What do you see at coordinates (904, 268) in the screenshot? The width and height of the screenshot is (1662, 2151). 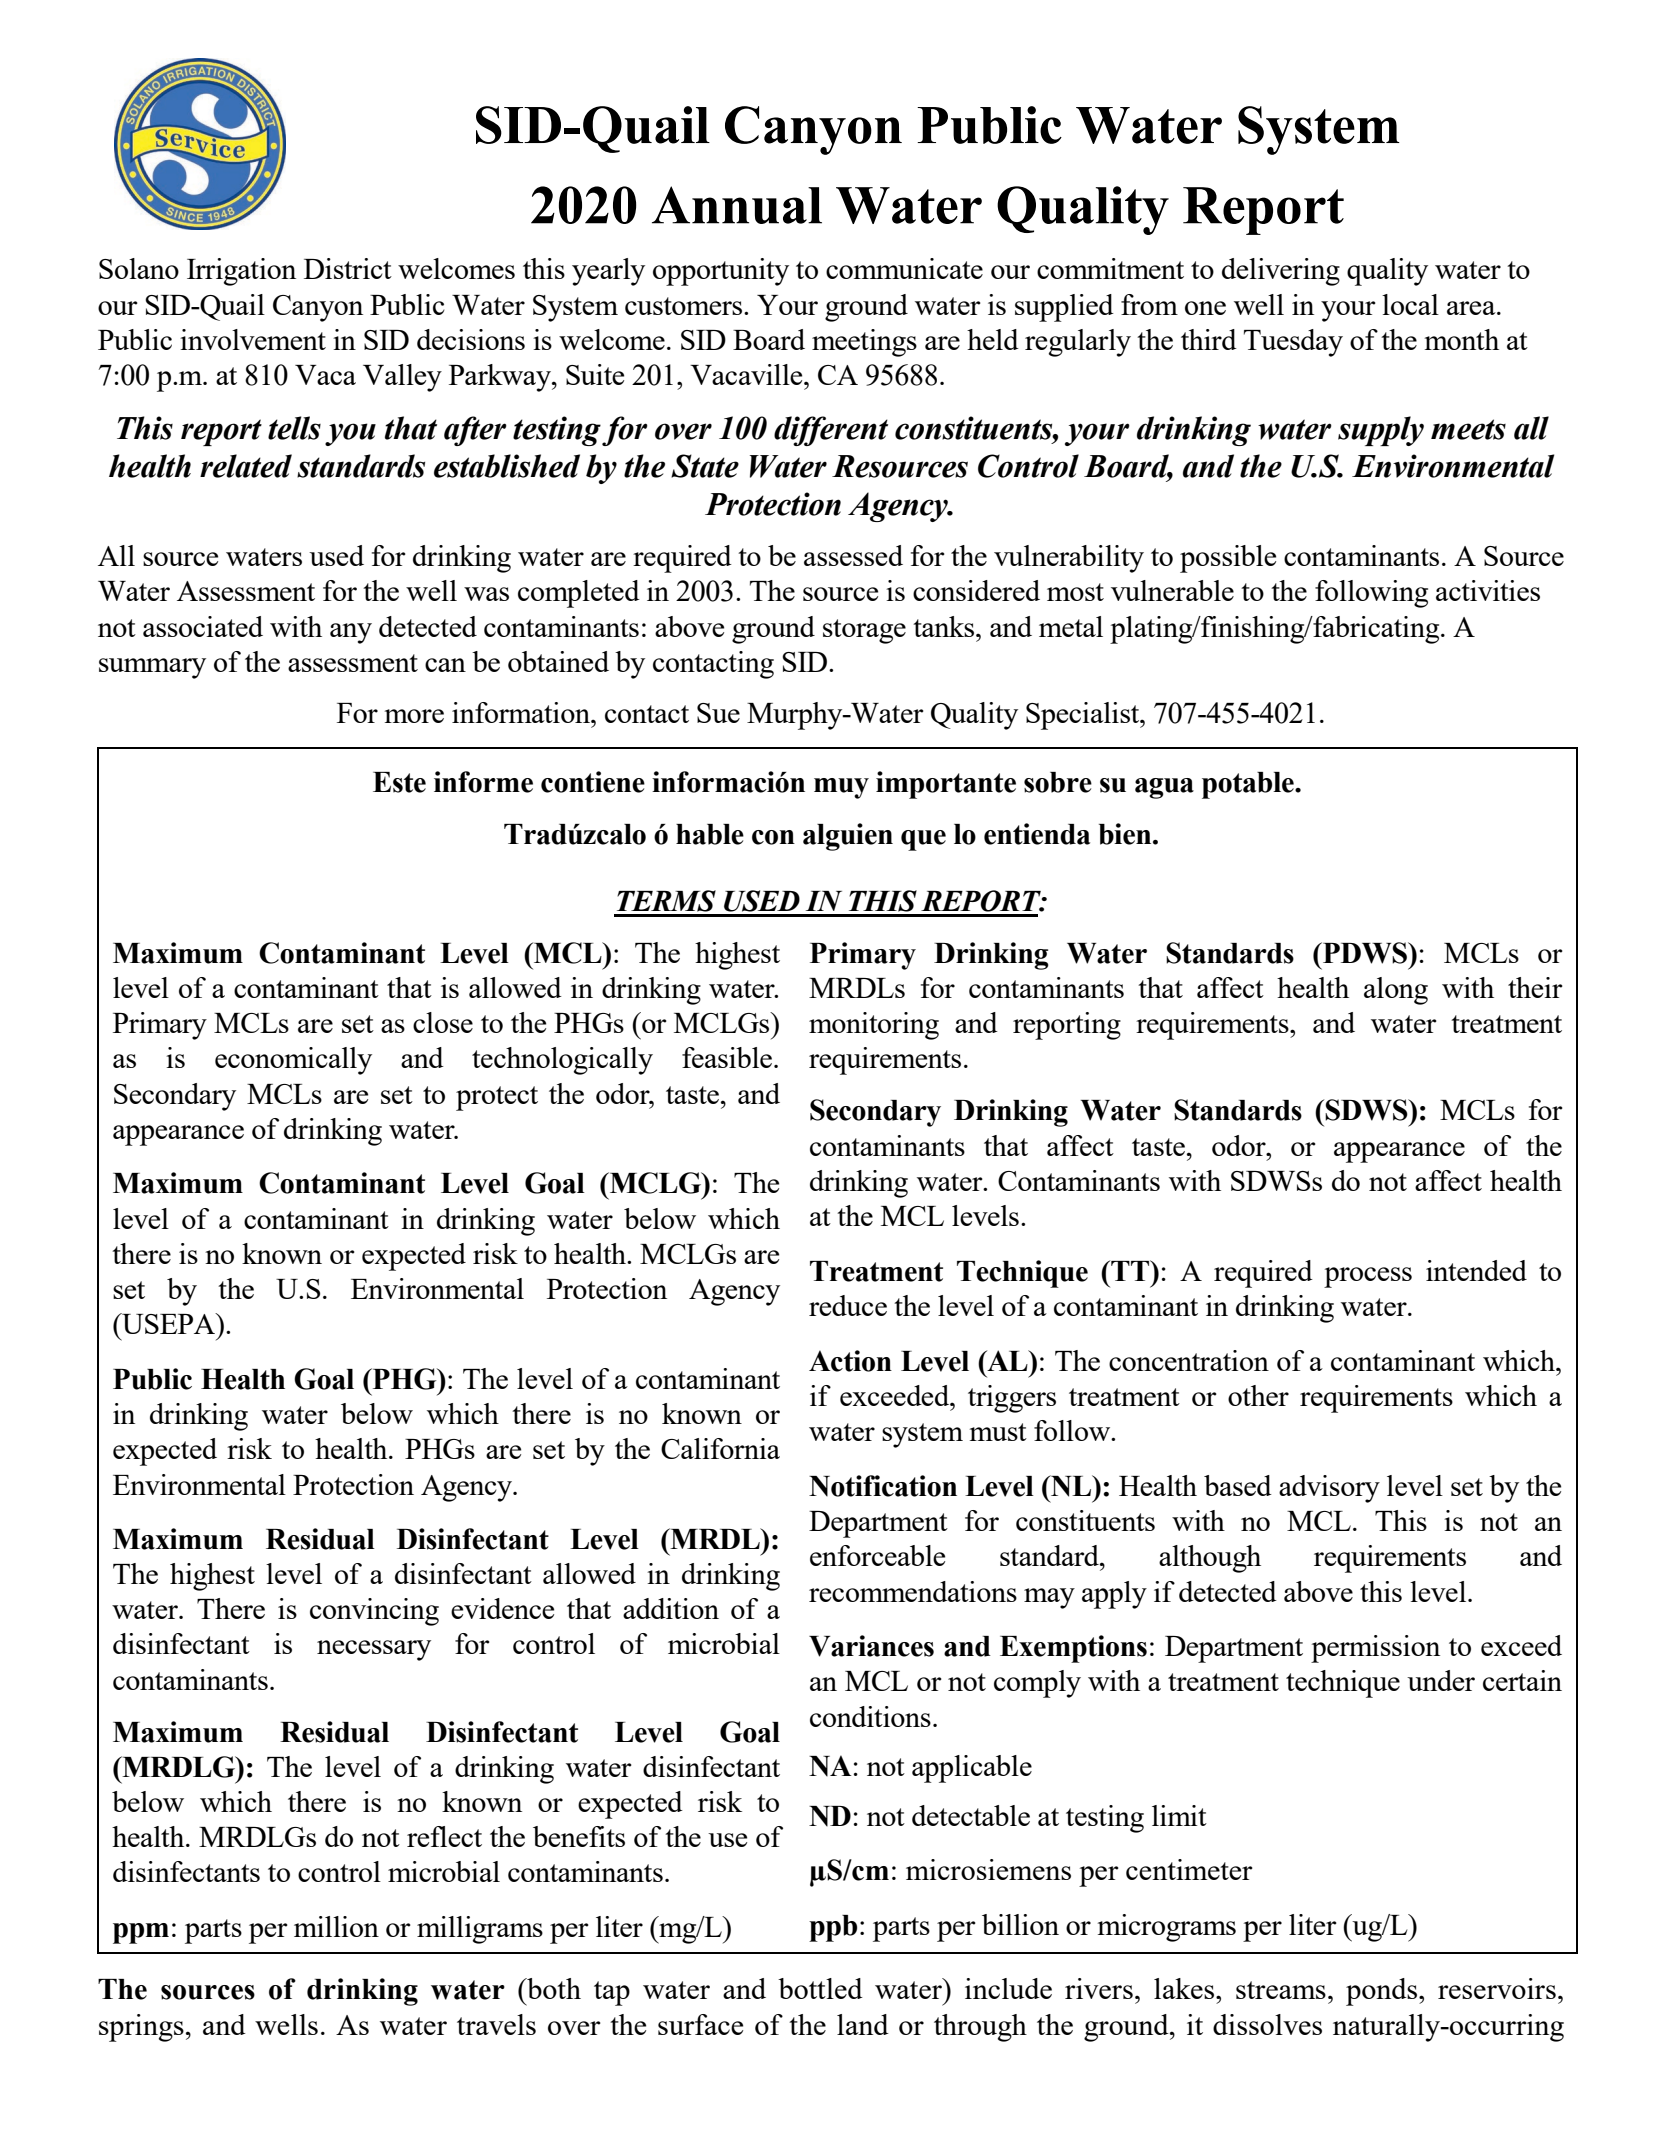 I see `communicate` at bounding box center [904, 268].
